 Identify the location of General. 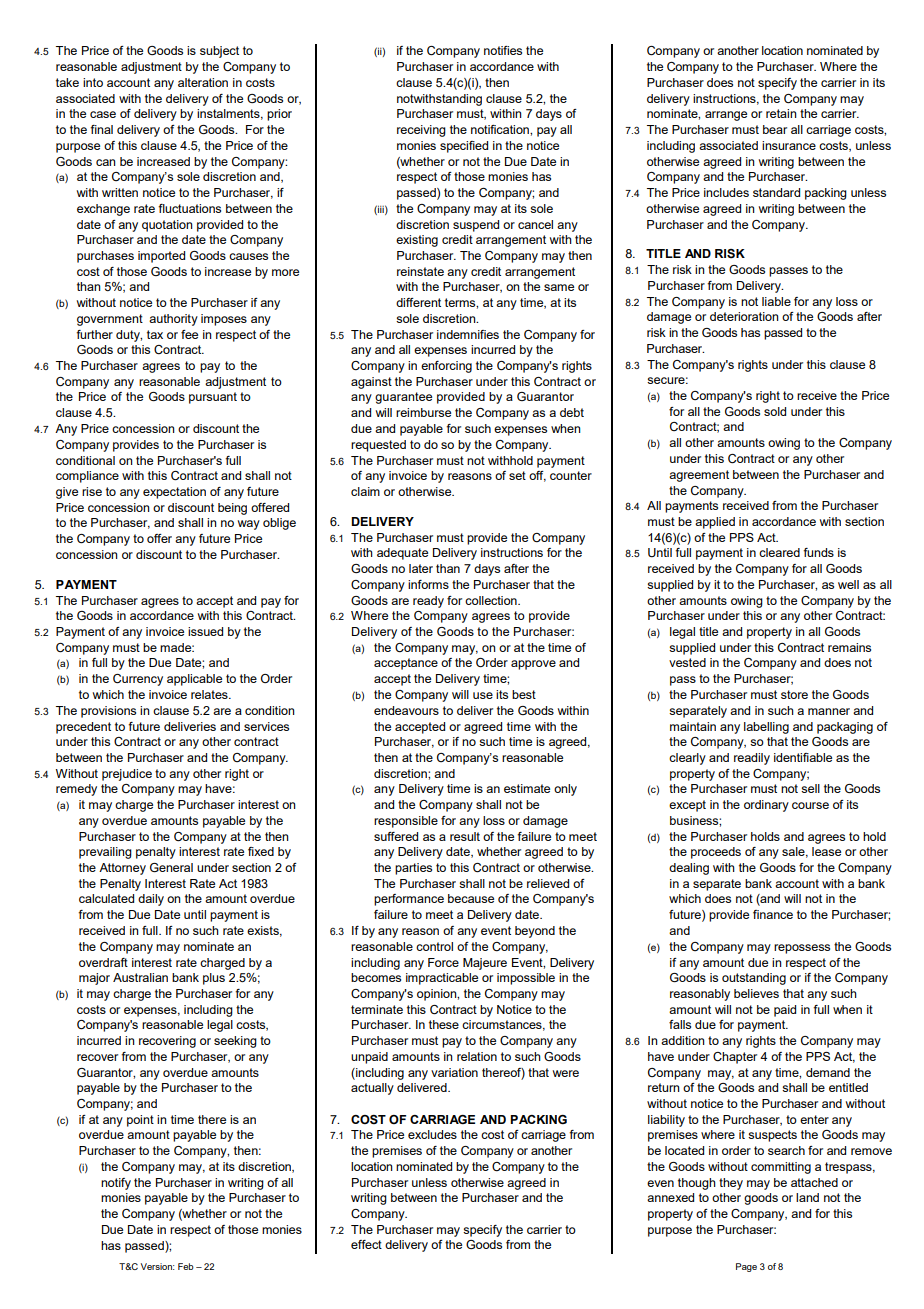
(171, 867).
